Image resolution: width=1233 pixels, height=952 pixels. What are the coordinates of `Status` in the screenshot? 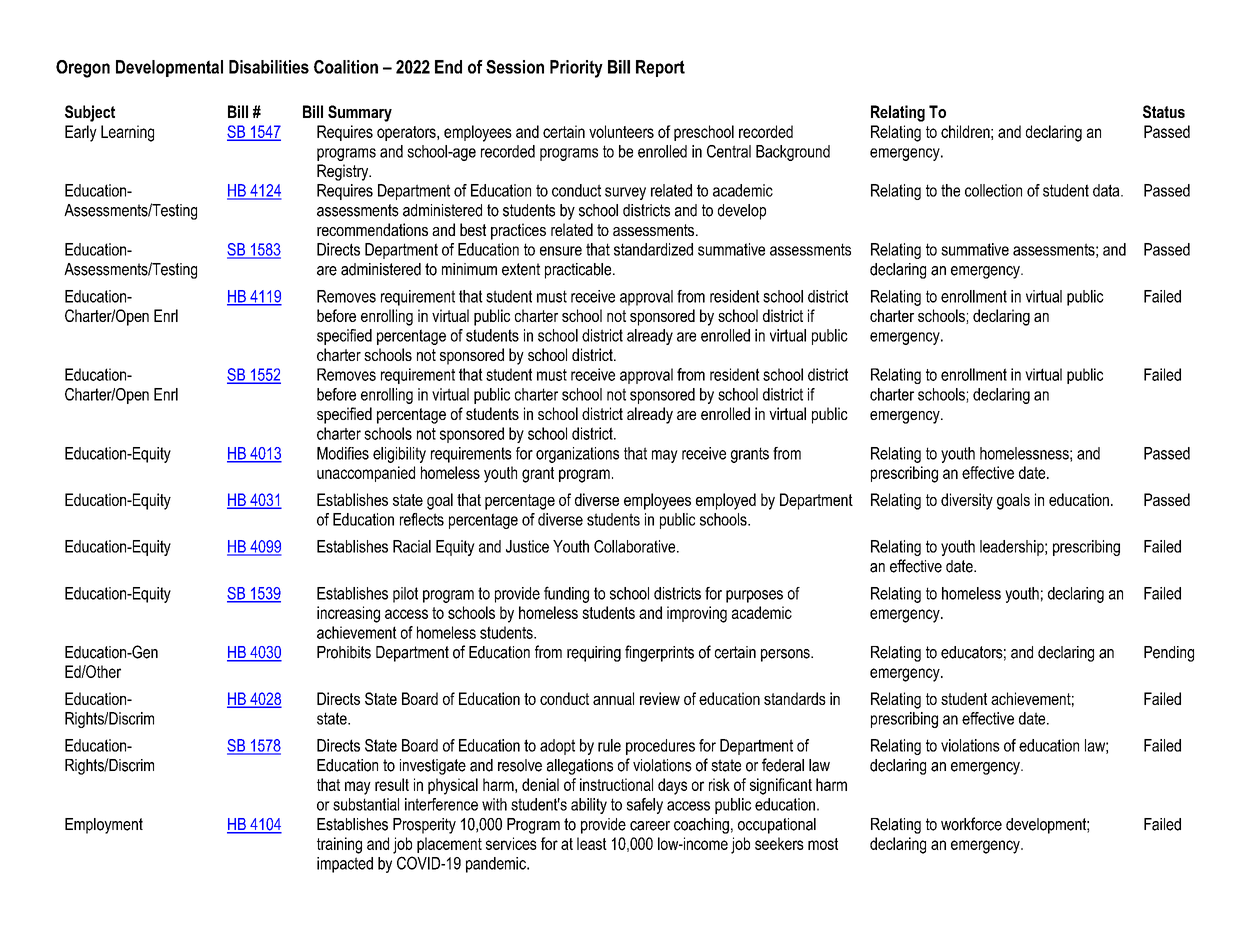 It's located at (1164, 111).
